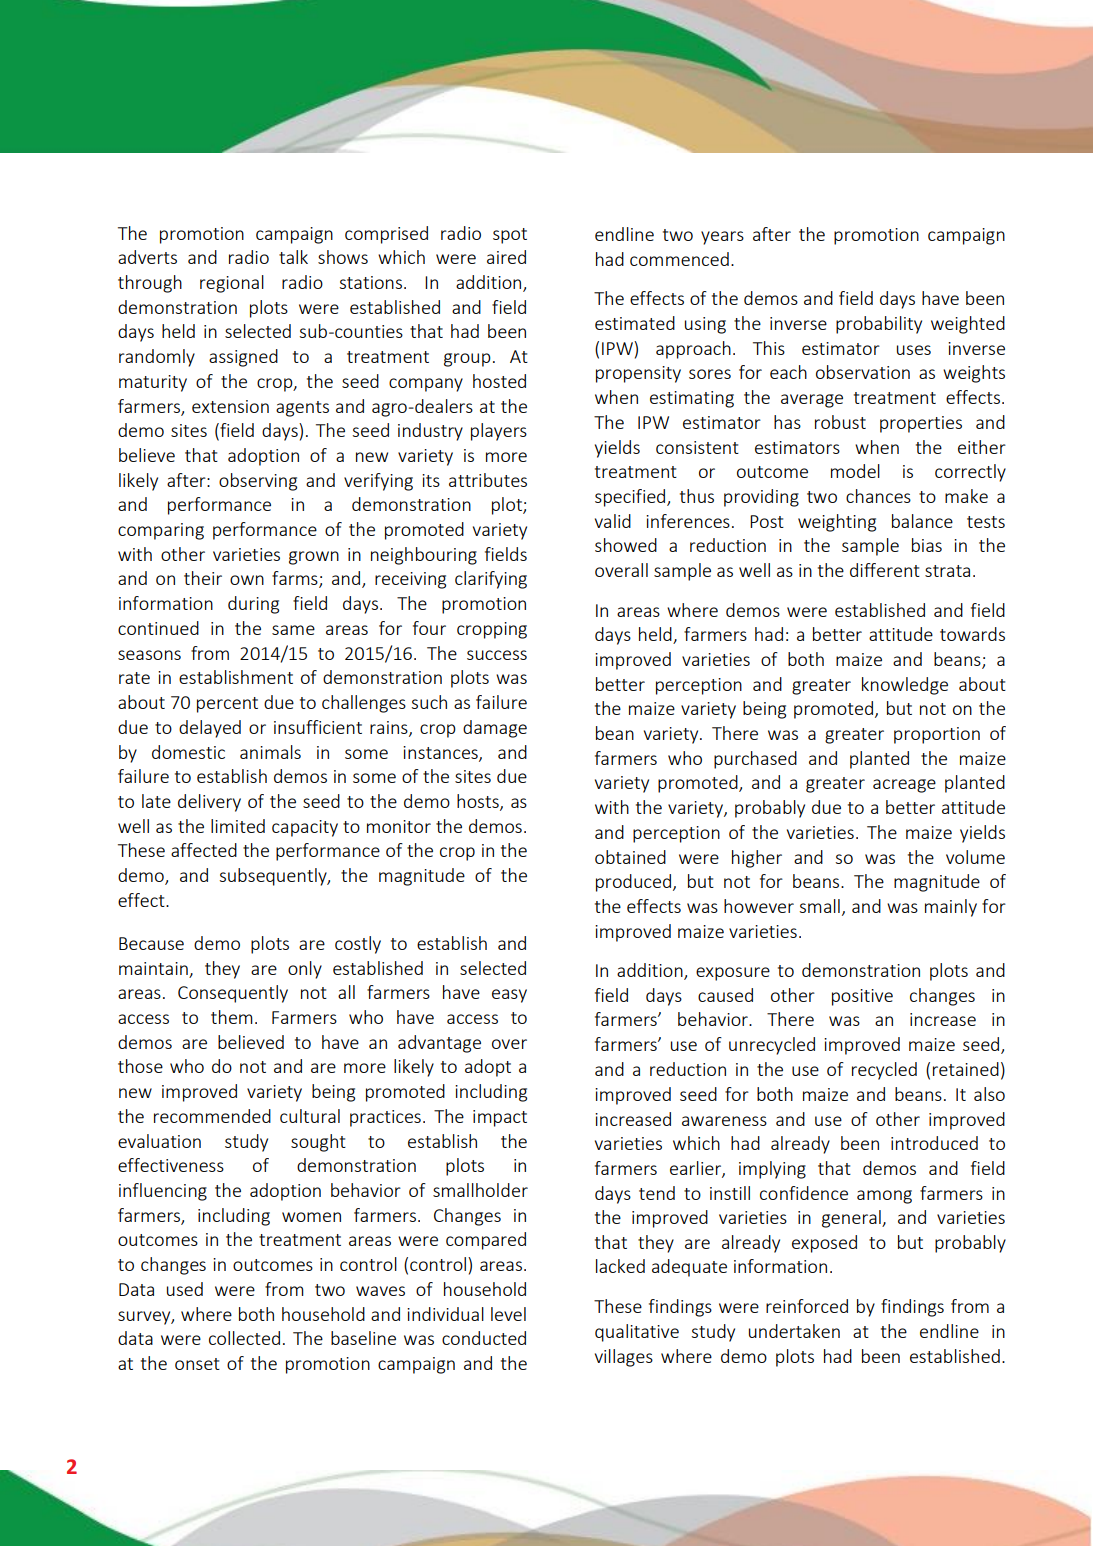  Describe the element at coordinates (506, 257) in the page. I see `aired` at that location.
